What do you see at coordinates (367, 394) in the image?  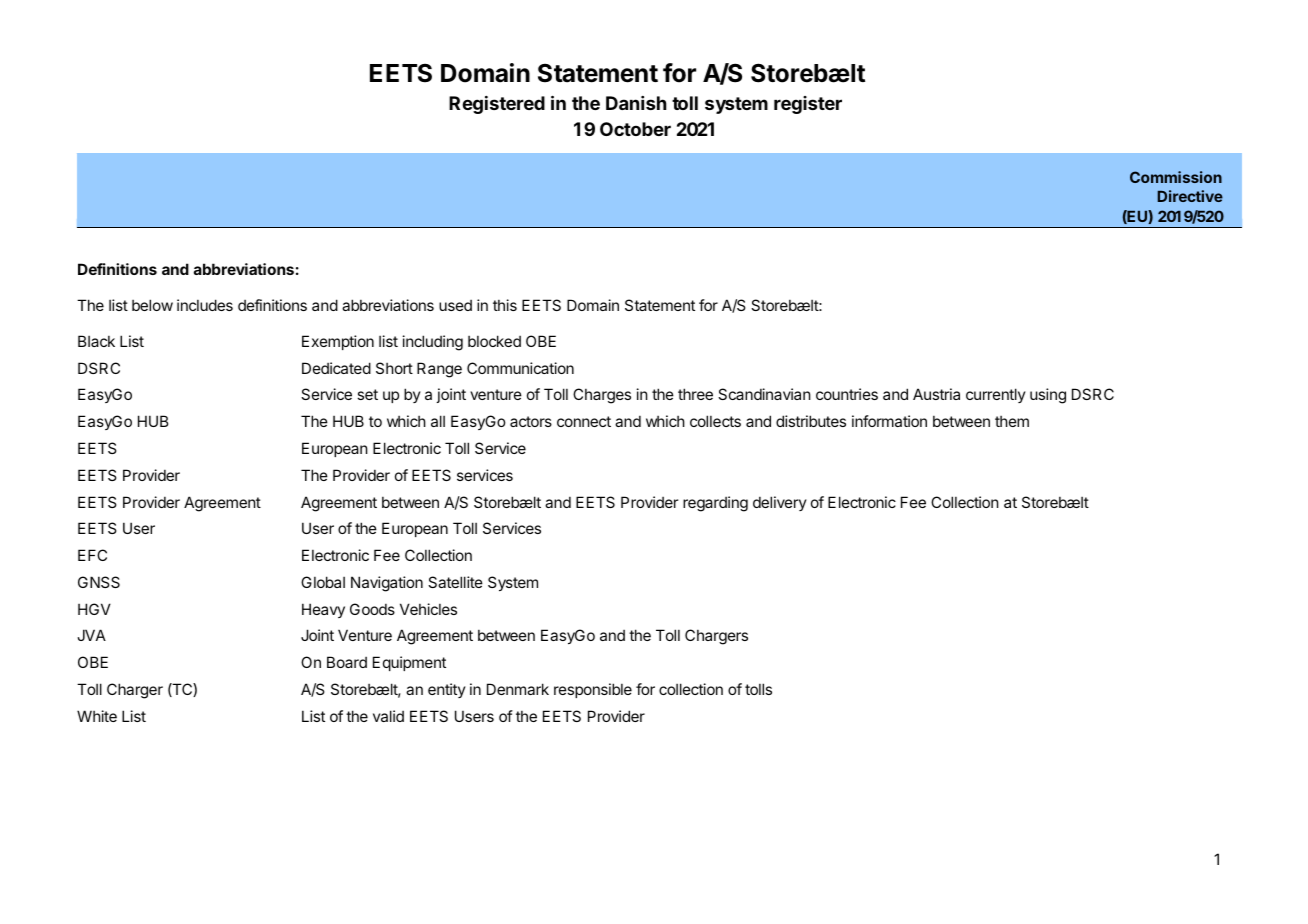 I see `set` at bounding box center [367, 394].
